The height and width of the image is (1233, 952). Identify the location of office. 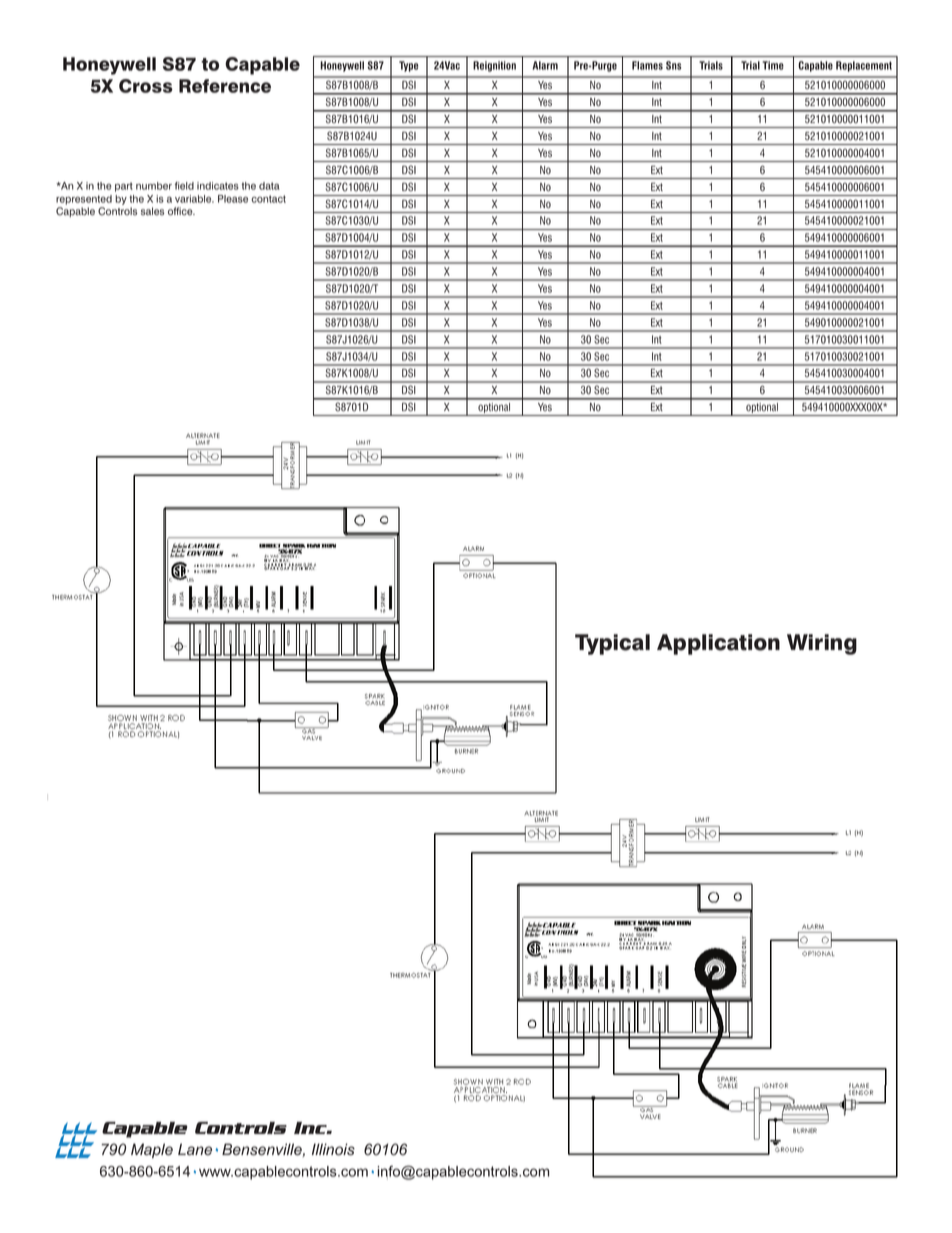
(181, 211).
